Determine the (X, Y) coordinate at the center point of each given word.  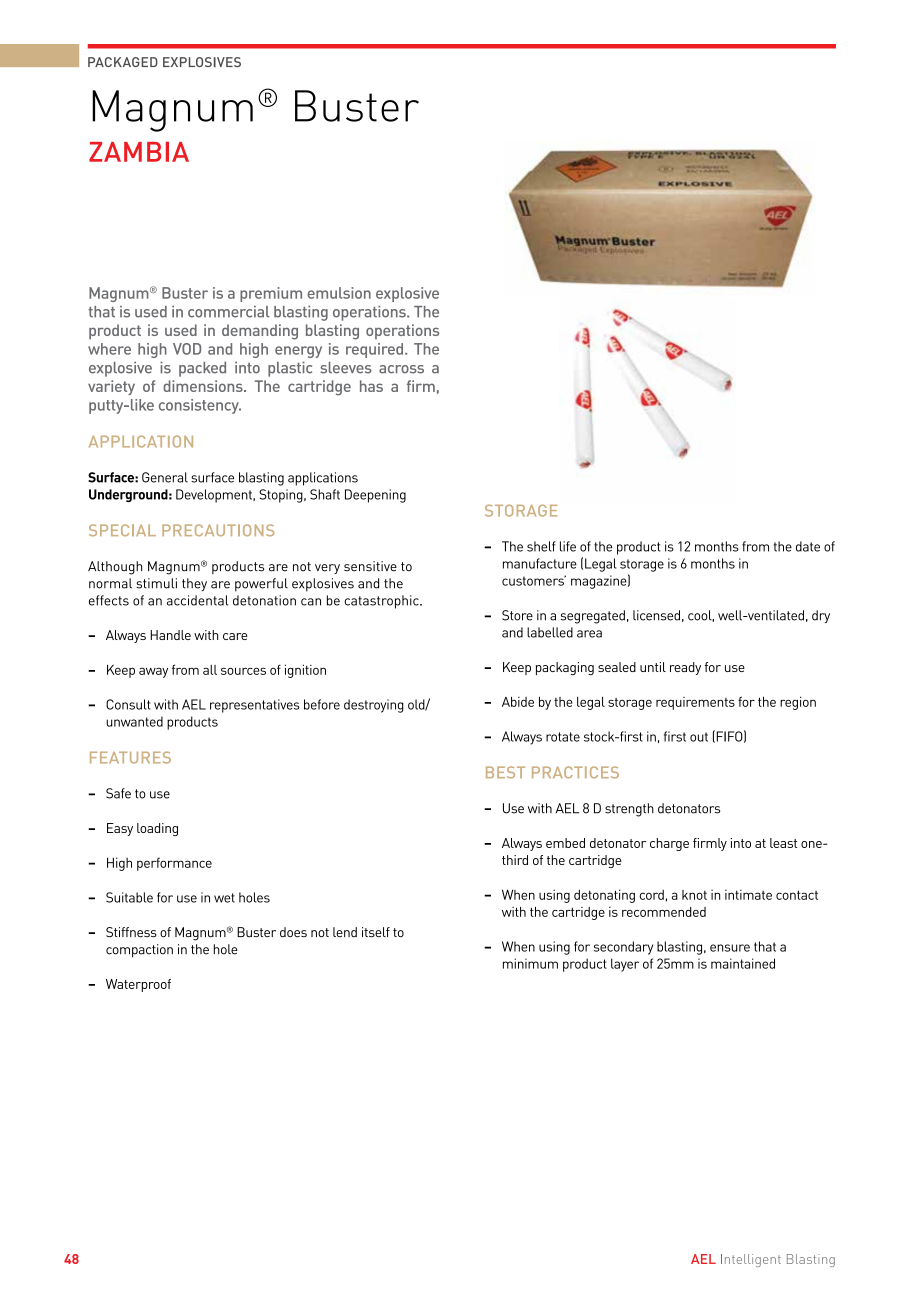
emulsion (339, 293)
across (401, 369)
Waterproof (138, 985)
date (808, 546)
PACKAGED (123, 62)
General (165, 477)
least (783, 843)
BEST (505, 772)
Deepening (375, 496)
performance (174, 864)
